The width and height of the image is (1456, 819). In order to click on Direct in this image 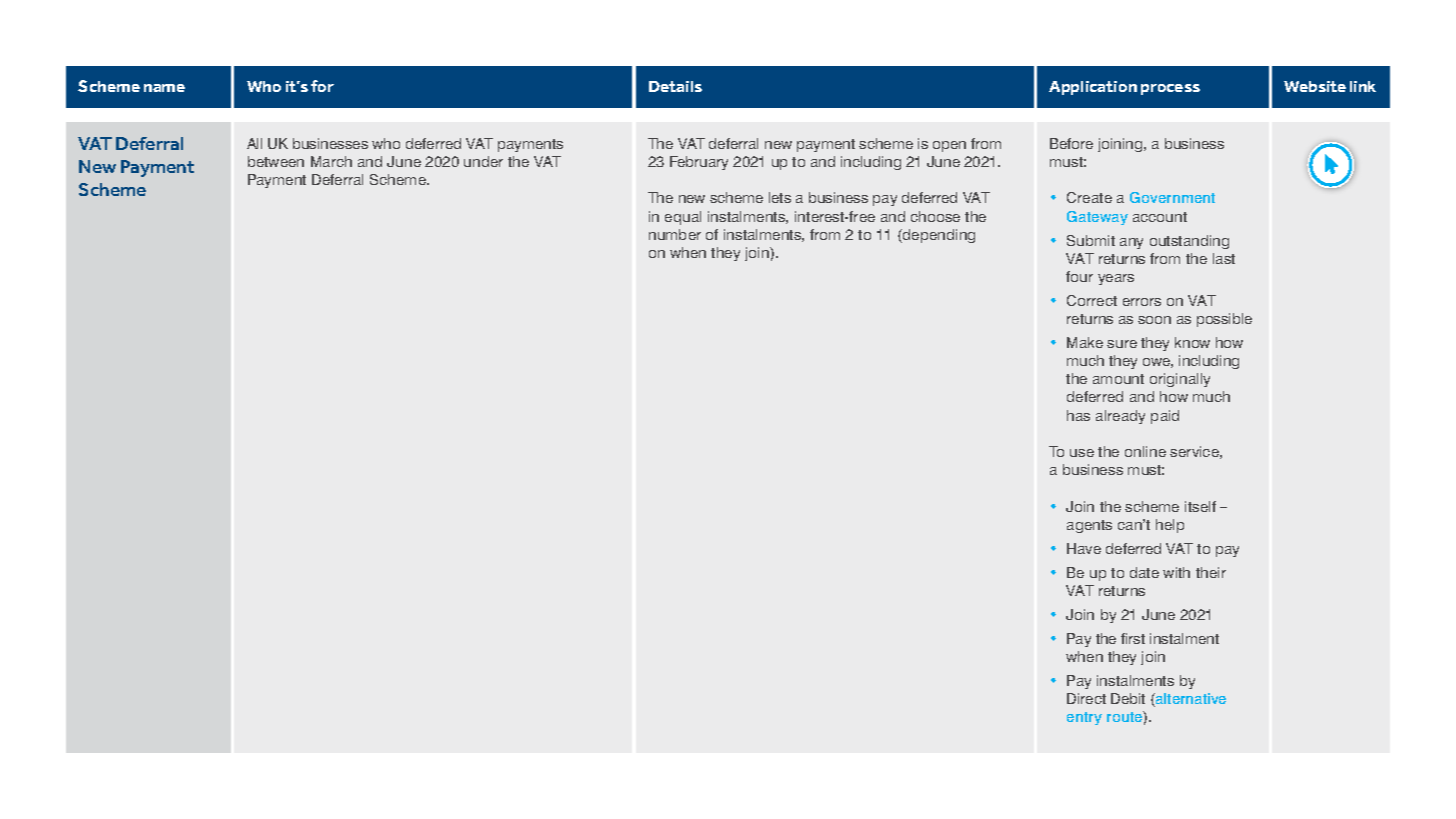, I will do `click(1086, 698)`.
